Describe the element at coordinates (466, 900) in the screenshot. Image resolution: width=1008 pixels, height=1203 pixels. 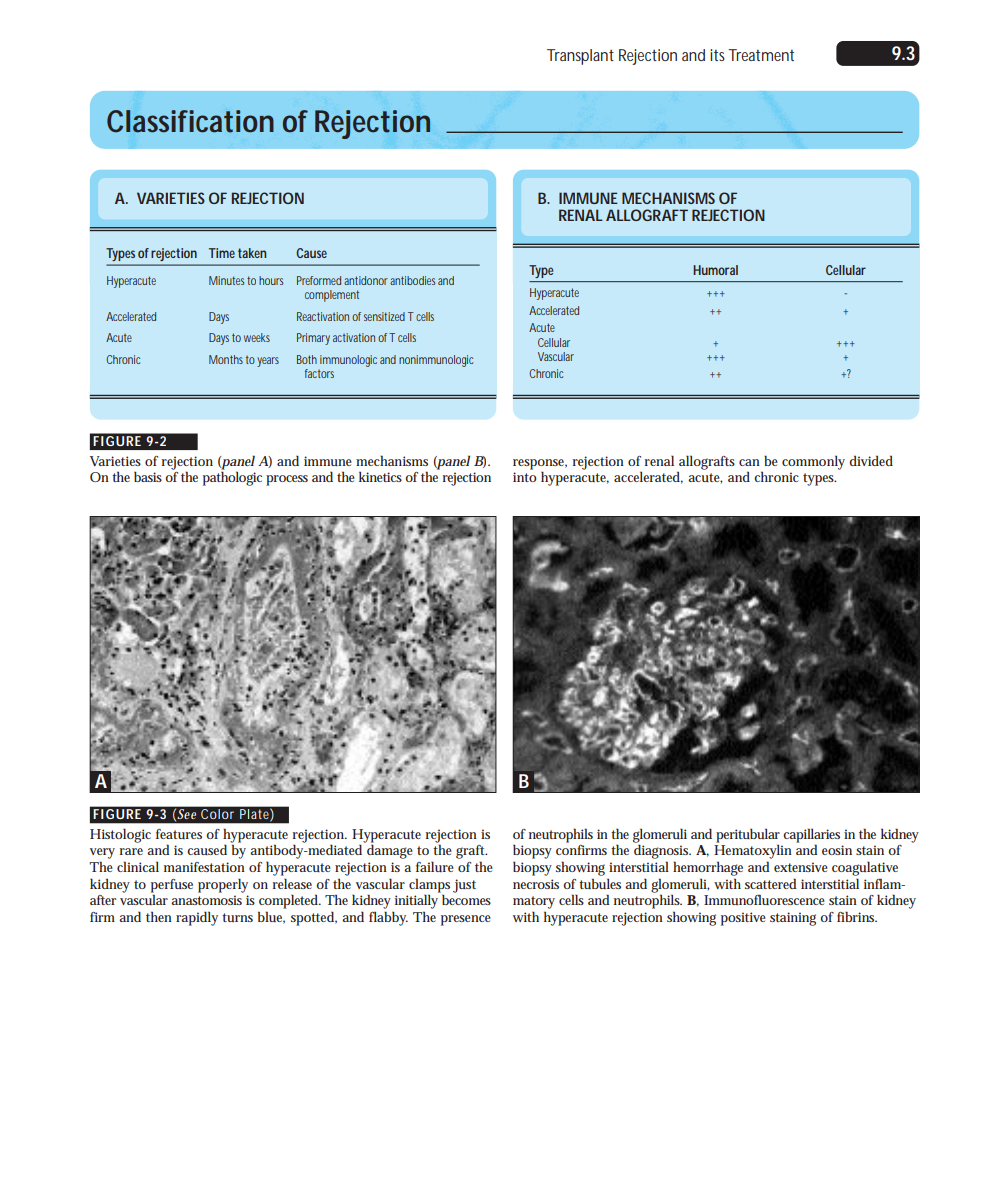
I see `becomes` at that location.
